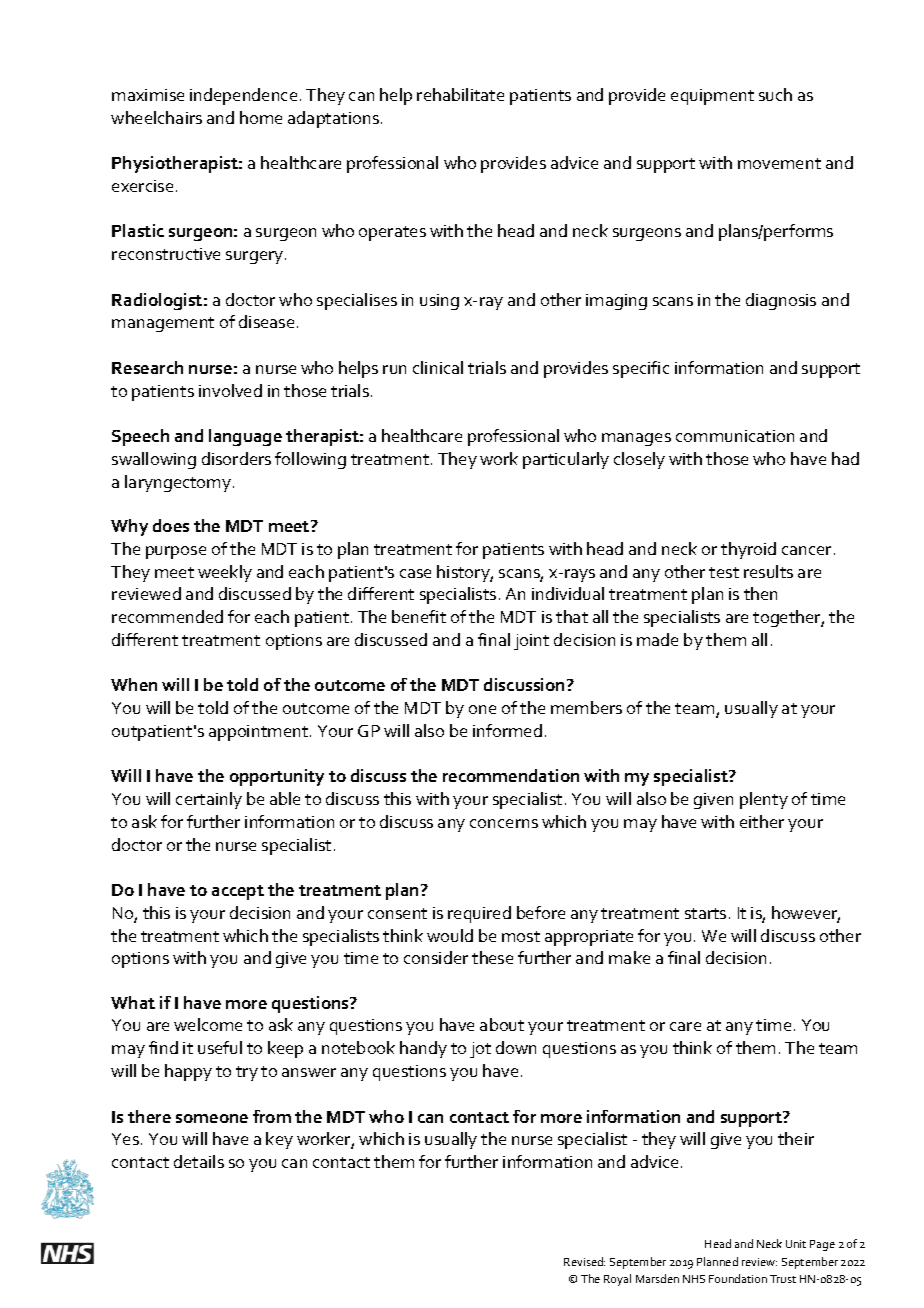 This screenshot has height=1308, width=924. What do you see at coordinates (788, 618) in the screenshot?
I see `together` at bounding box center [788, 618].
